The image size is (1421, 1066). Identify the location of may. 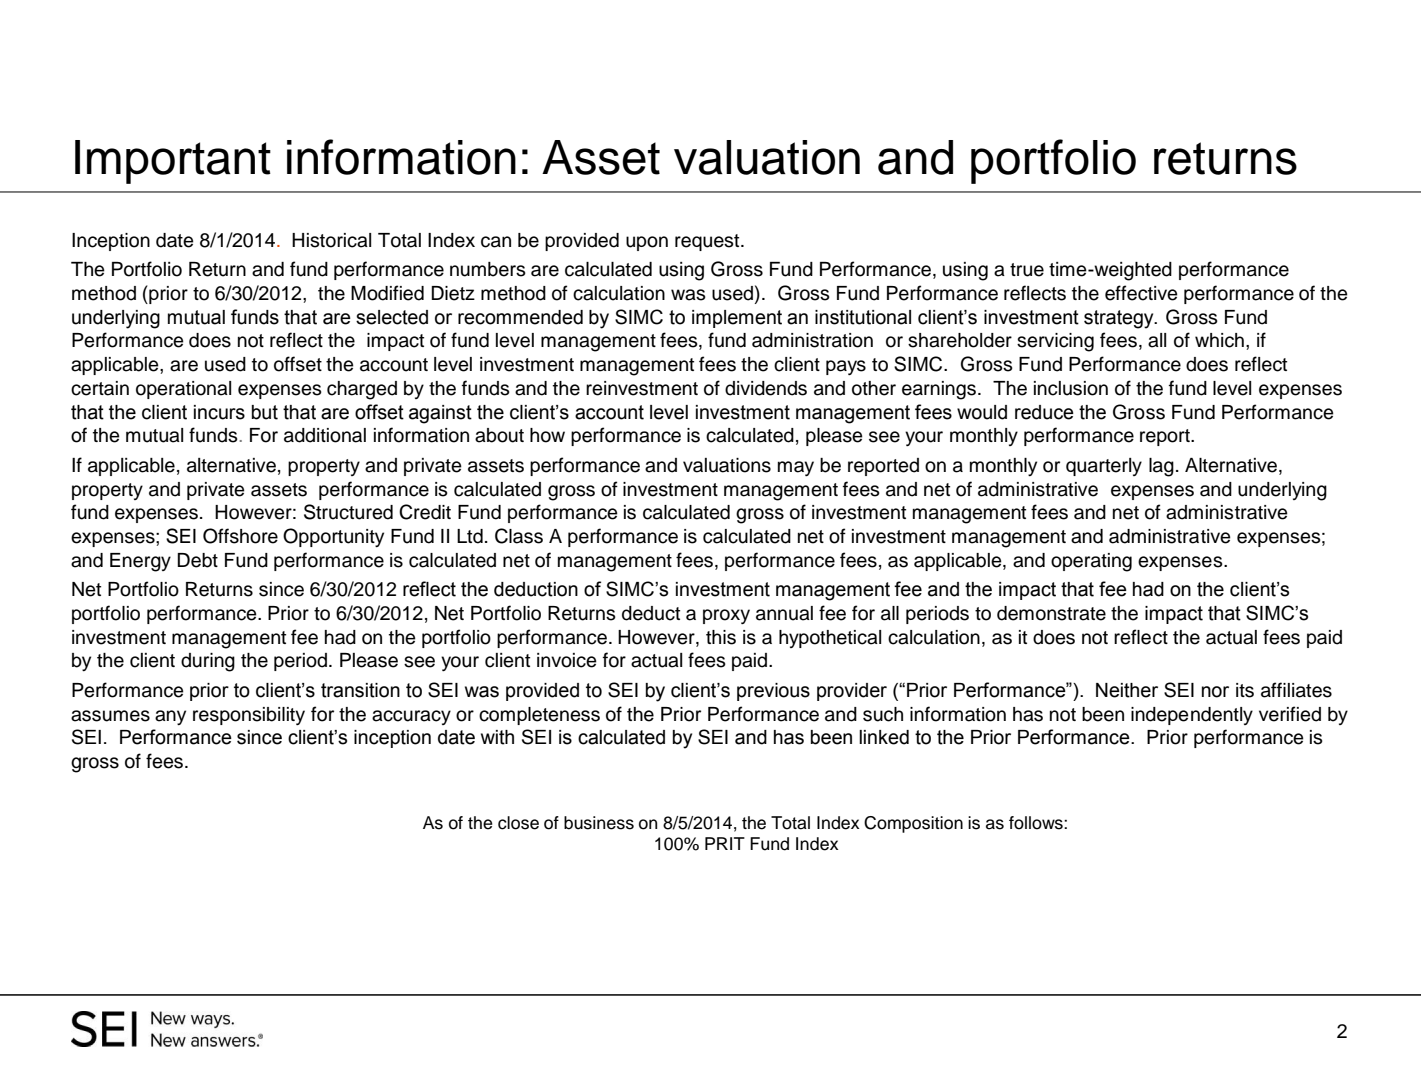
(796, 468).
